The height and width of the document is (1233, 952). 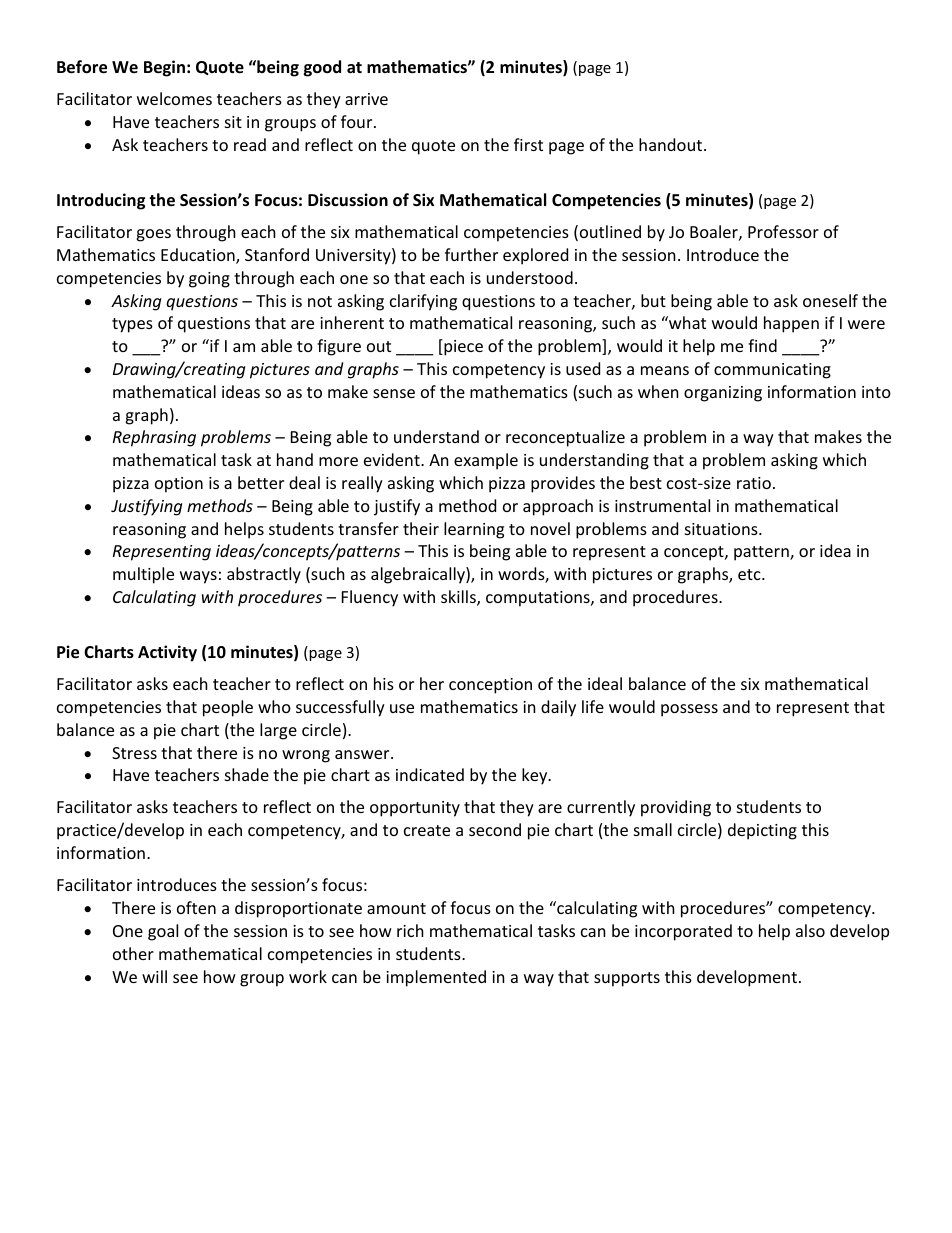 What do you see at coordinates (689, 710) in the document?
I see `possess` at bounding box center [689, 710].
